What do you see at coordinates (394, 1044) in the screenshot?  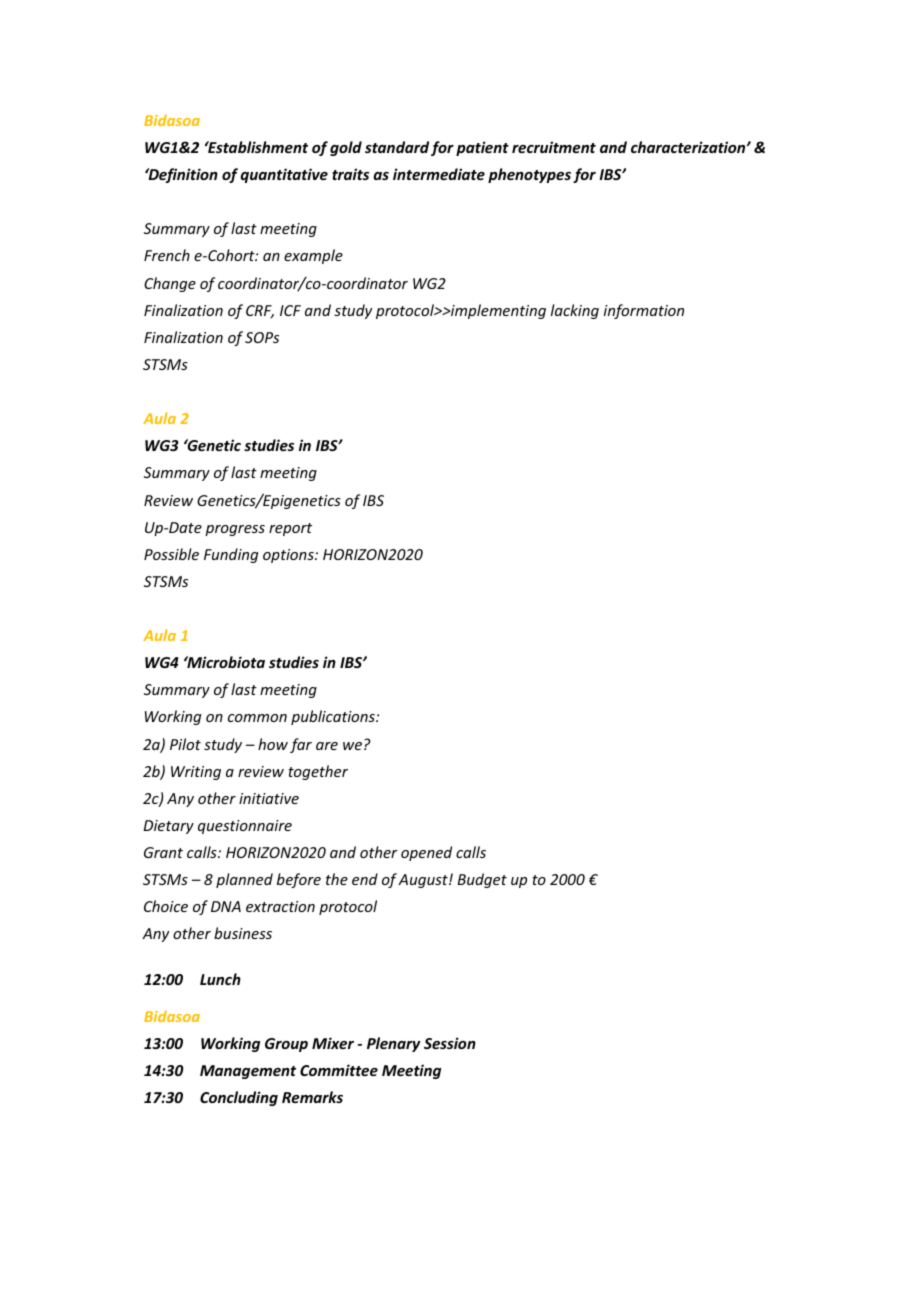 I see `Plenary` at bounding box center [394, 1044].
